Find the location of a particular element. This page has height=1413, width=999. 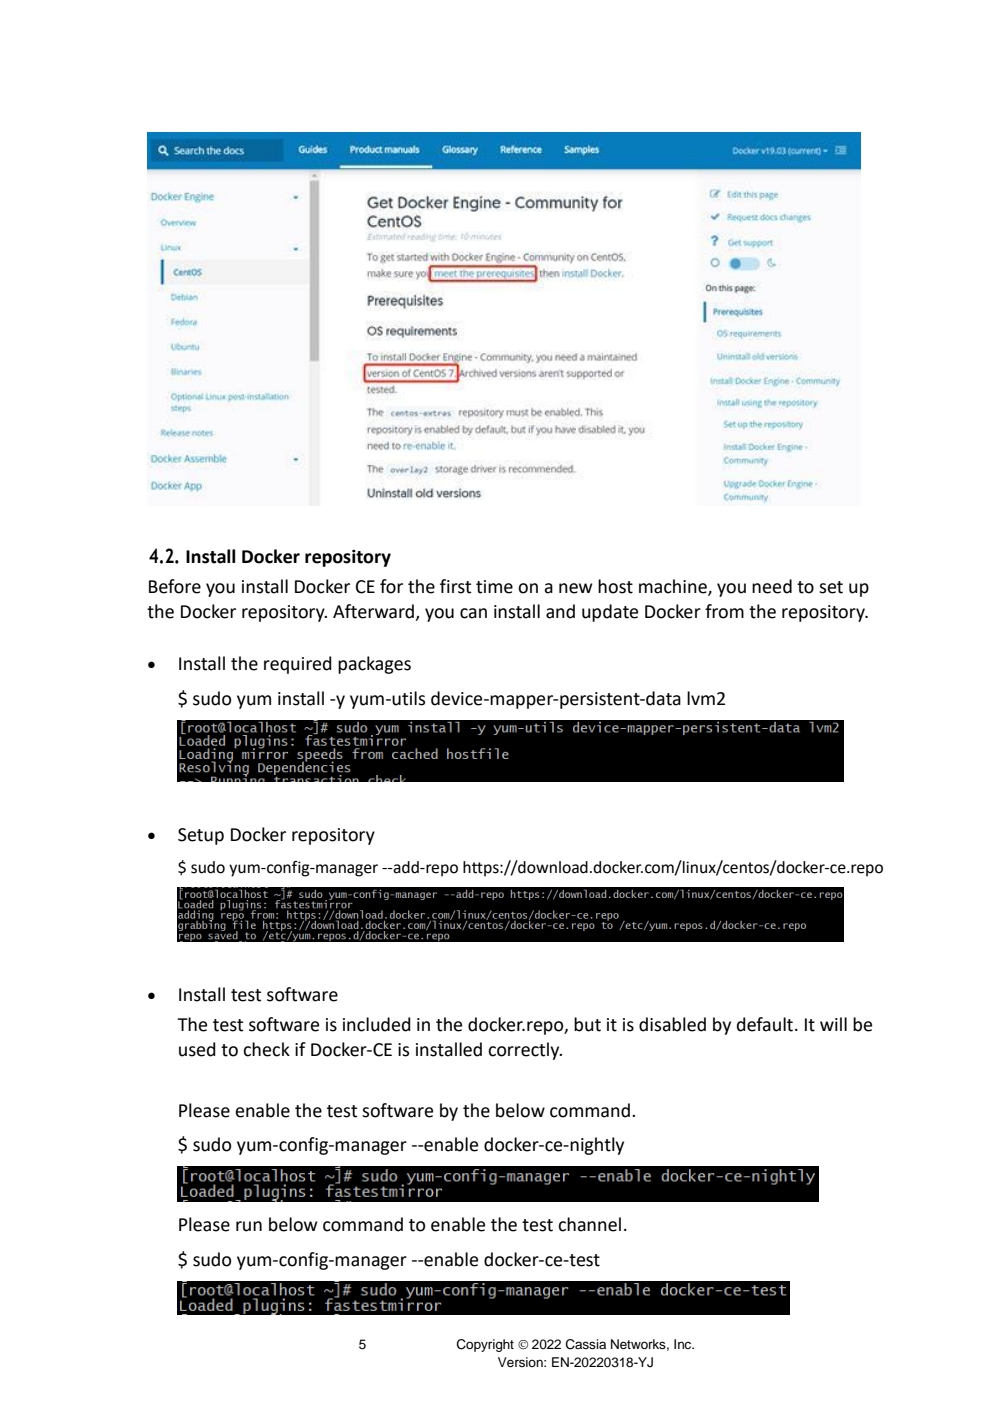

from is located at coordinates (724, 611).
